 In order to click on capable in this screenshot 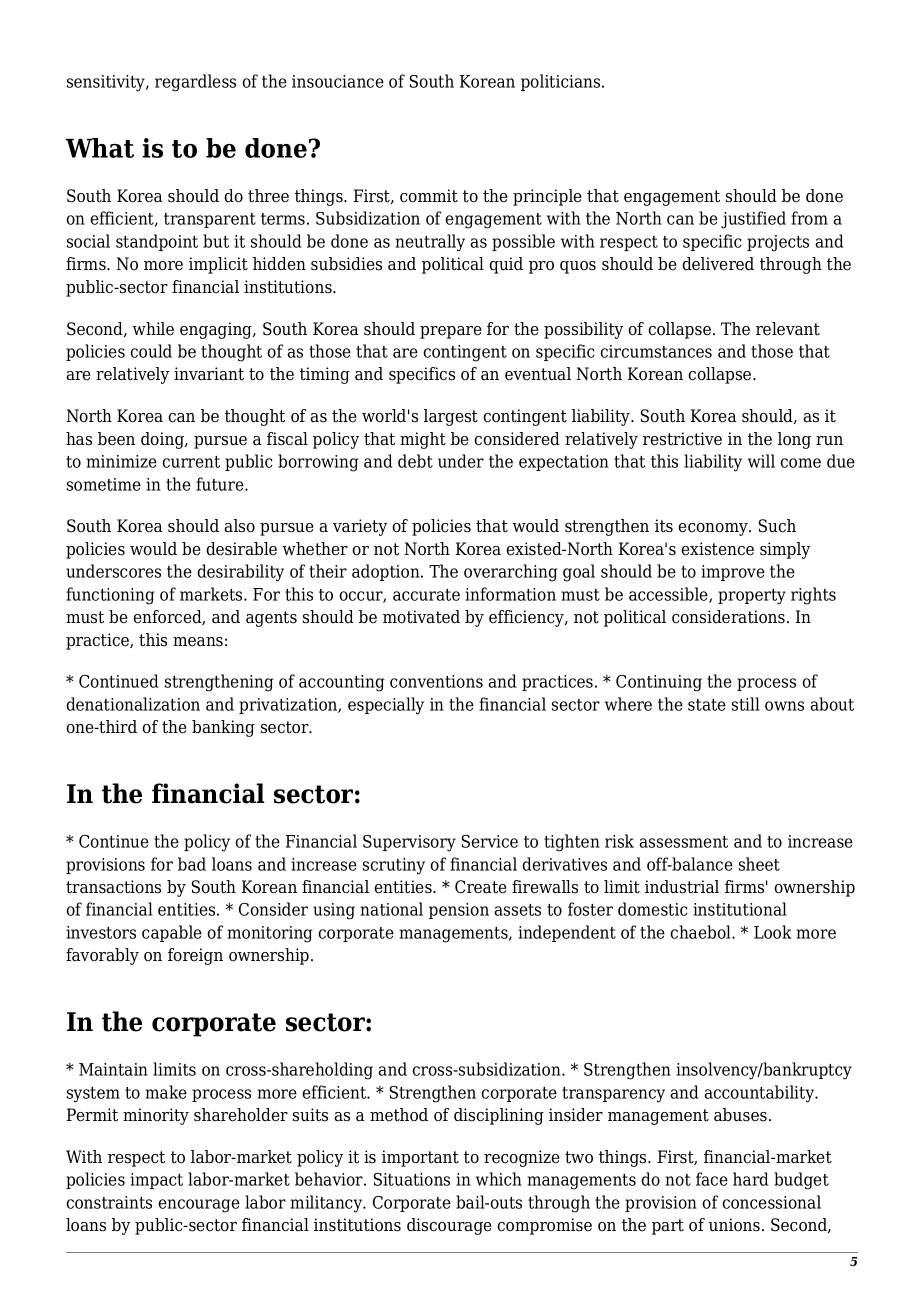, I will do `click(172, 933)`.
